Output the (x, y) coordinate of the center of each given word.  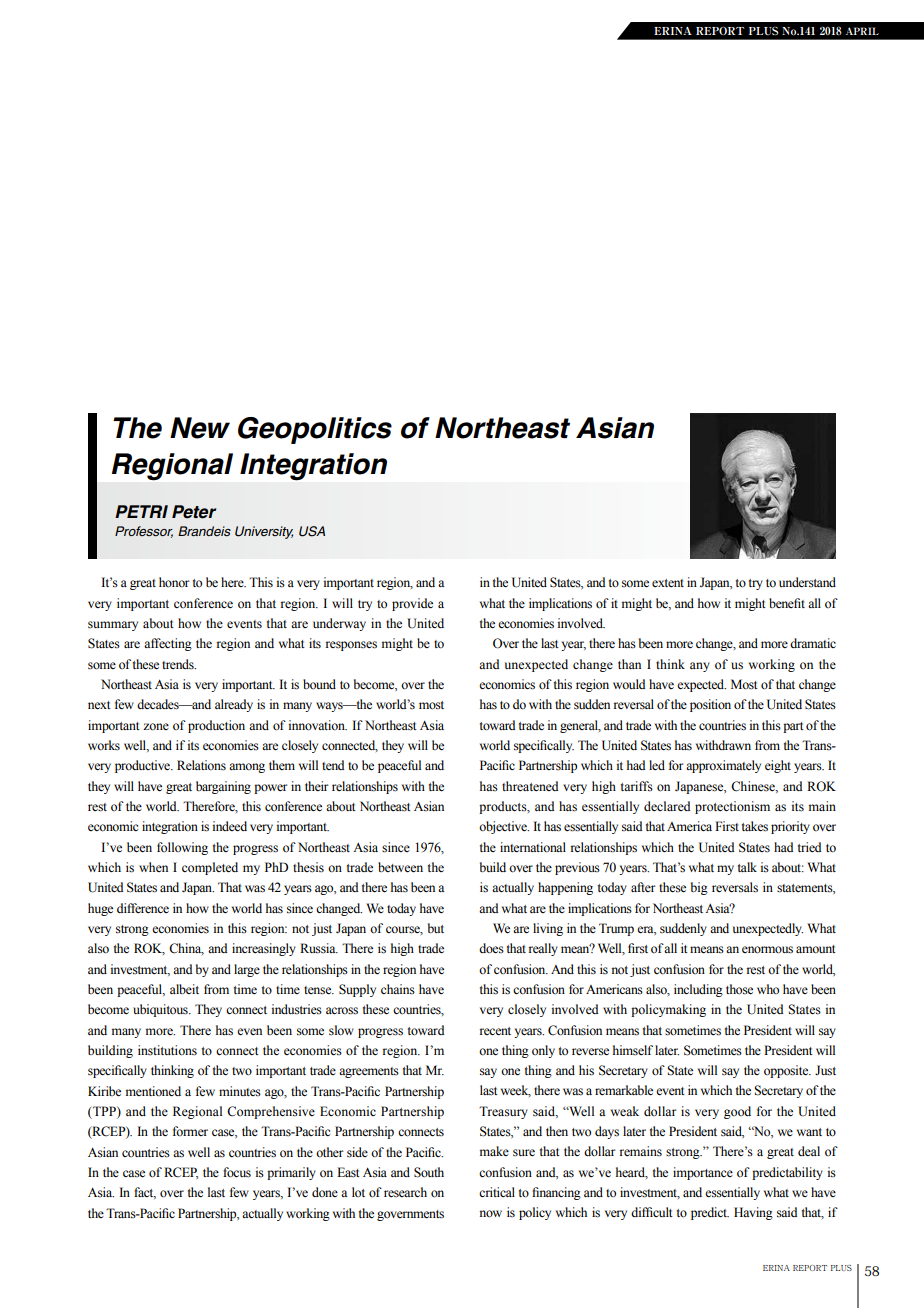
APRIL (862, 31)
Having (753, 1213)
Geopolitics (315, 430)
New (200, 428)
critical (497, 1192)
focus (237, 1172)
